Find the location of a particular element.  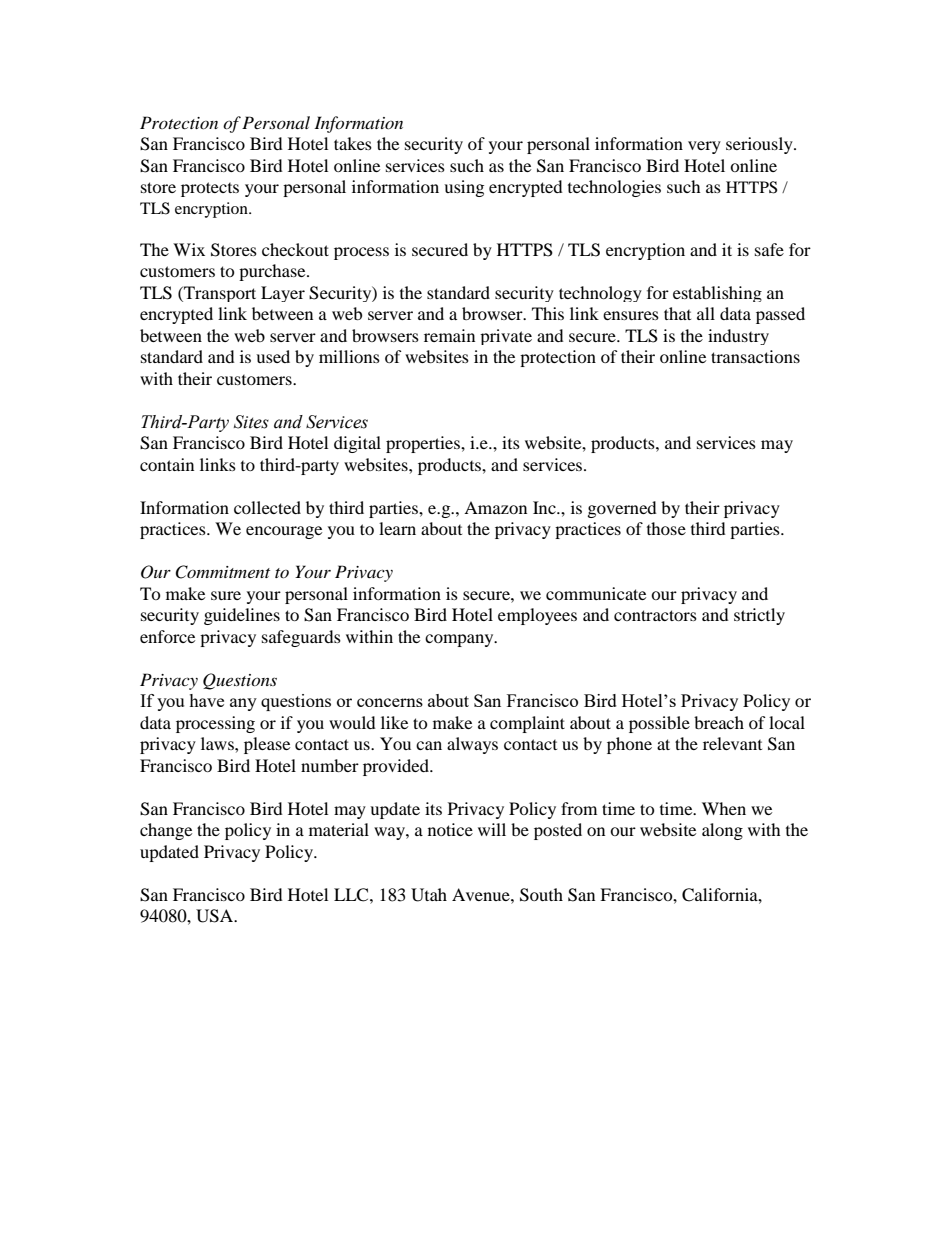

those is located at coordinates (666, 528).
